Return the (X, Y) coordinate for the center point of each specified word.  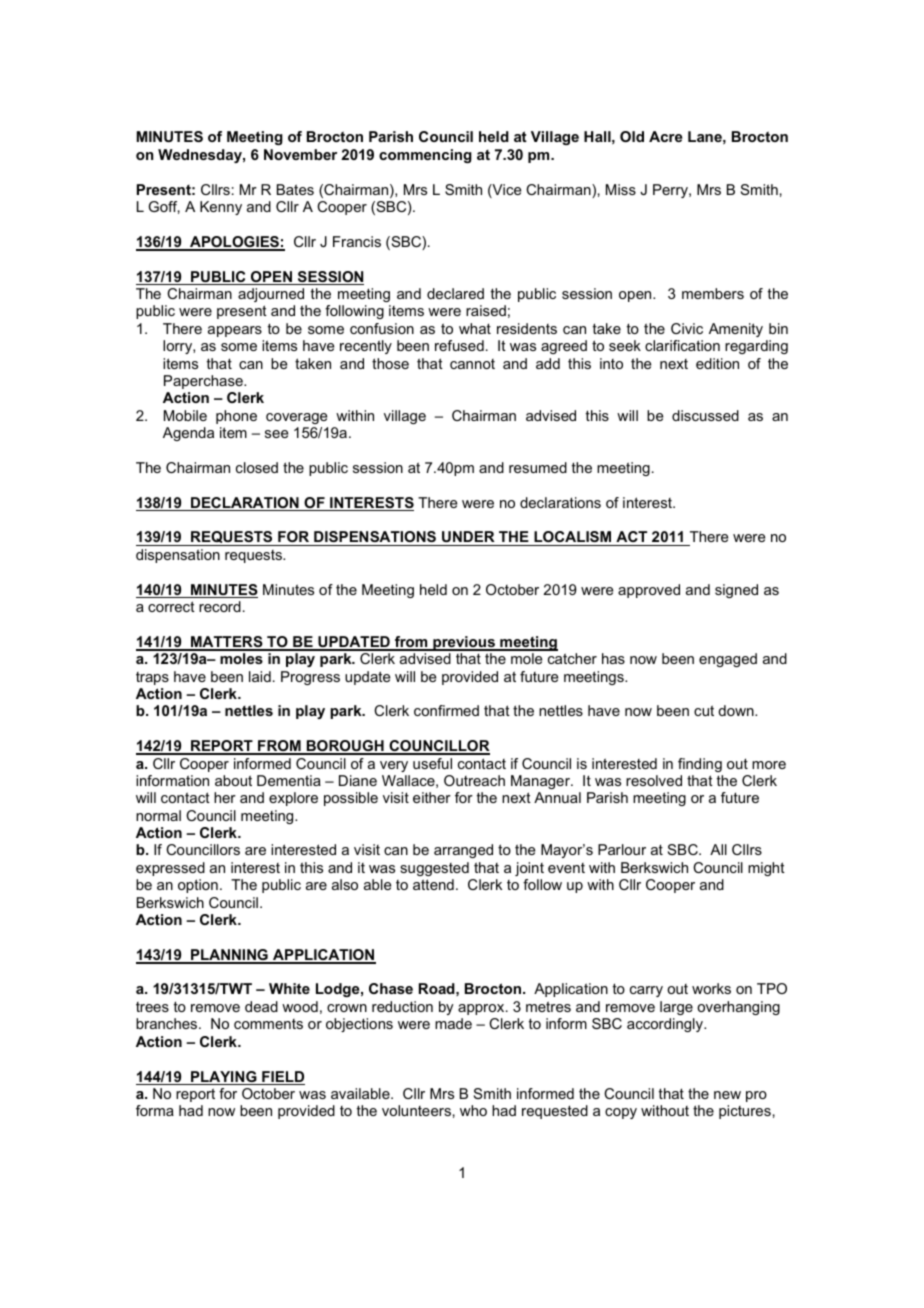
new (727, 1095)
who (473, 1110)
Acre (666, 136)
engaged (728, 660)
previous (464, 643)
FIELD (282, 1078)
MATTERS (227, 643)
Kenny (221, 208)
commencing (425, 156)
